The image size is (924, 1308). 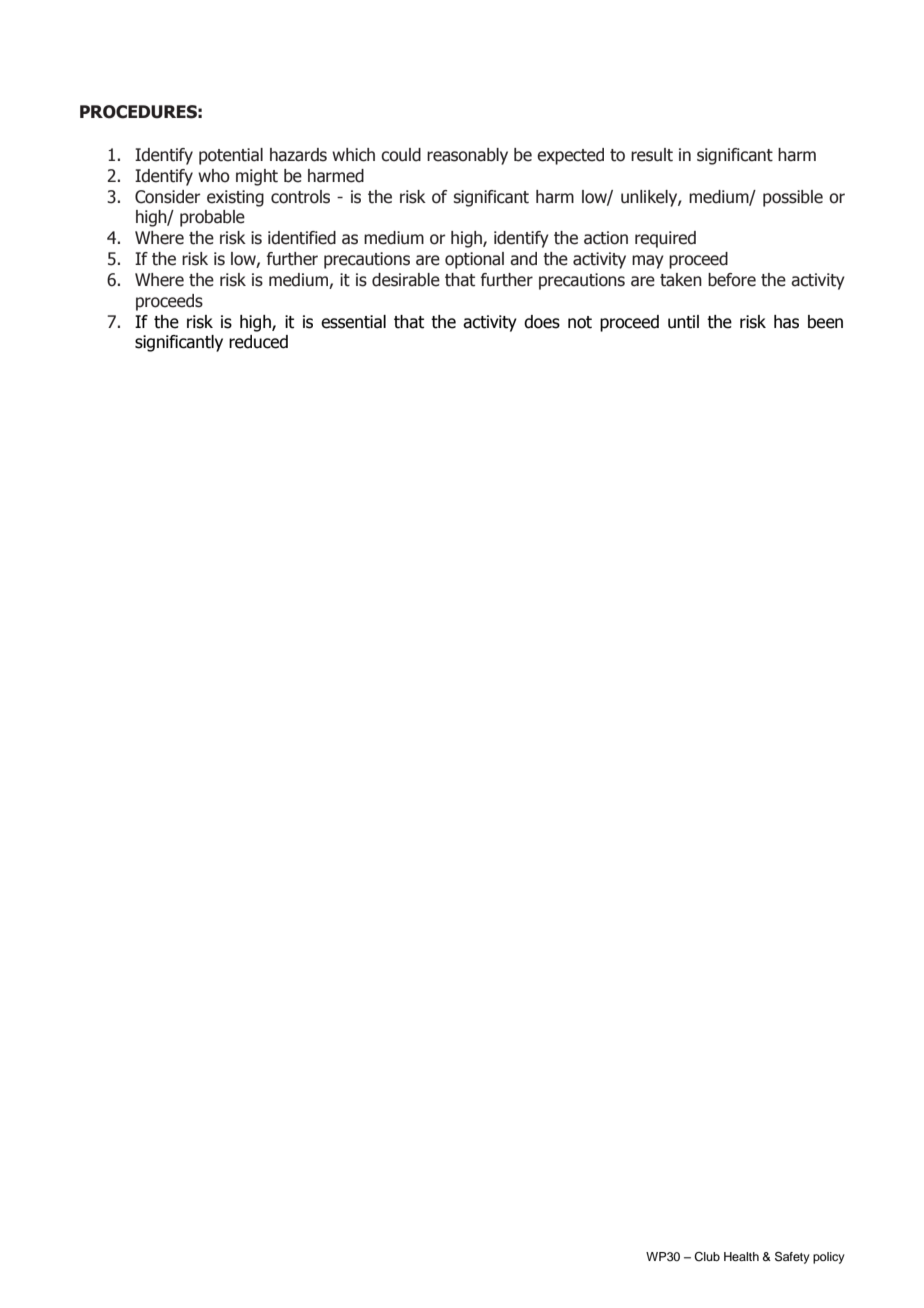 What do you see at coordinates (792, 1258) in the page?
I see `Safety` at bounding box center [792, 1258].
